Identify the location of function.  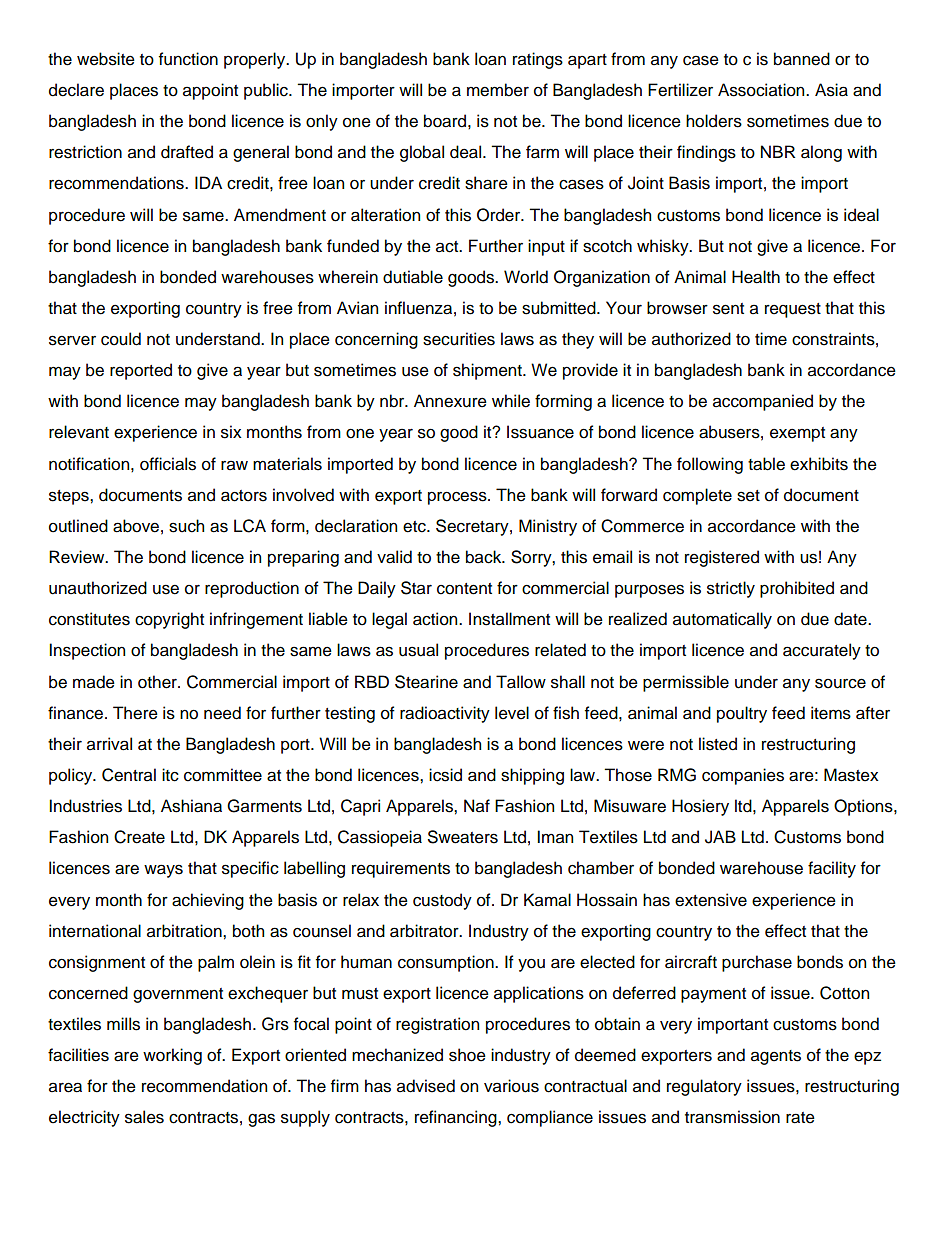
(188, 59).
